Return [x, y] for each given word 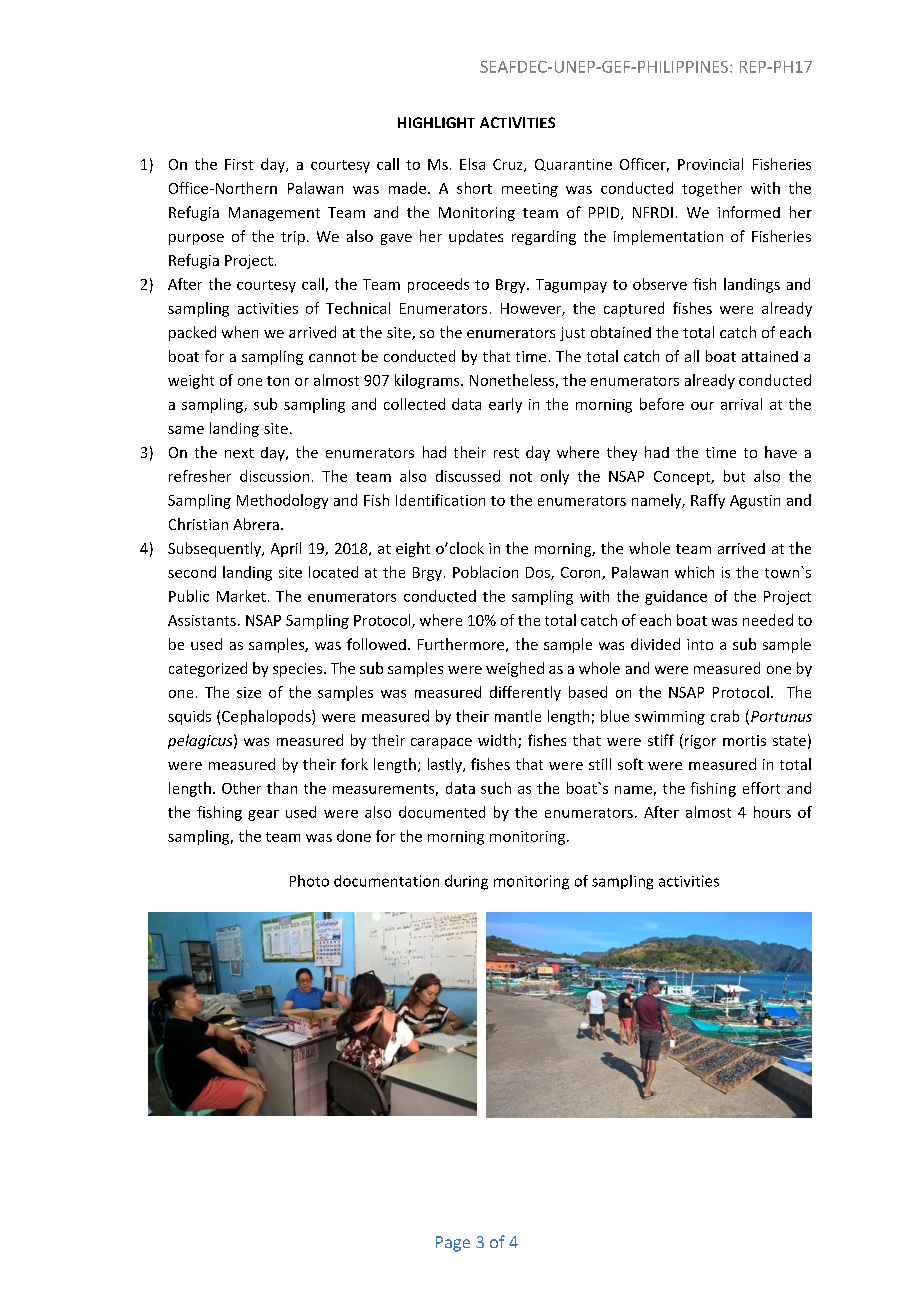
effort [761, 788]
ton [278, 381]
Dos [539, 573]
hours [772, 812]
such [496, 788]
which [694, 572]
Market [241, 596]
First [239, 164]
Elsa [472, 164]
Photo [309, 881]
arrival [741, 404]
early [505, 405]
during [466, 882]
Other [241, 788]
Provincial [710, 164]
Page [453, 1244]
